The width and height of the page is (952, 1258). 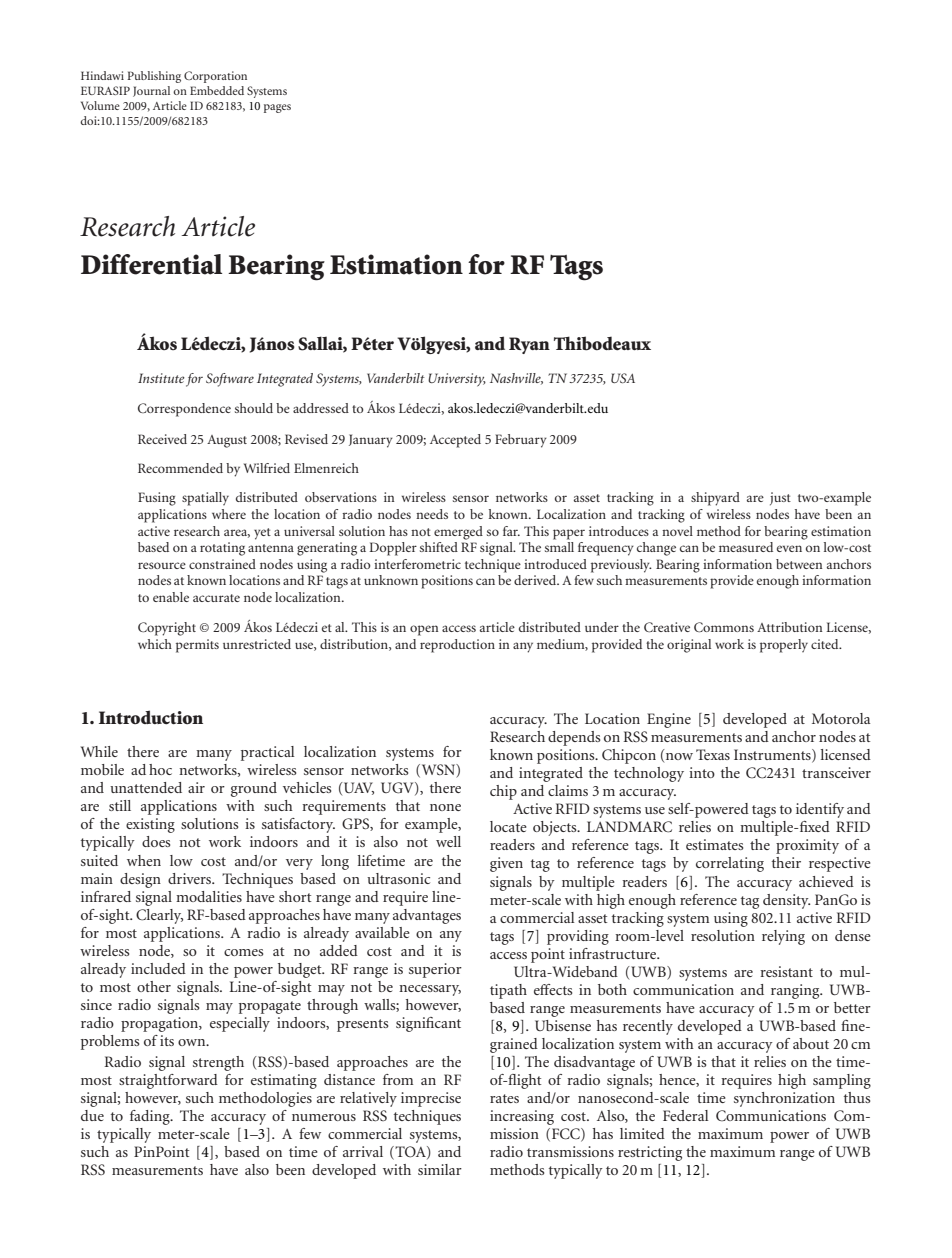 I want to click on synchronization, so click(x=784, y=1099).
